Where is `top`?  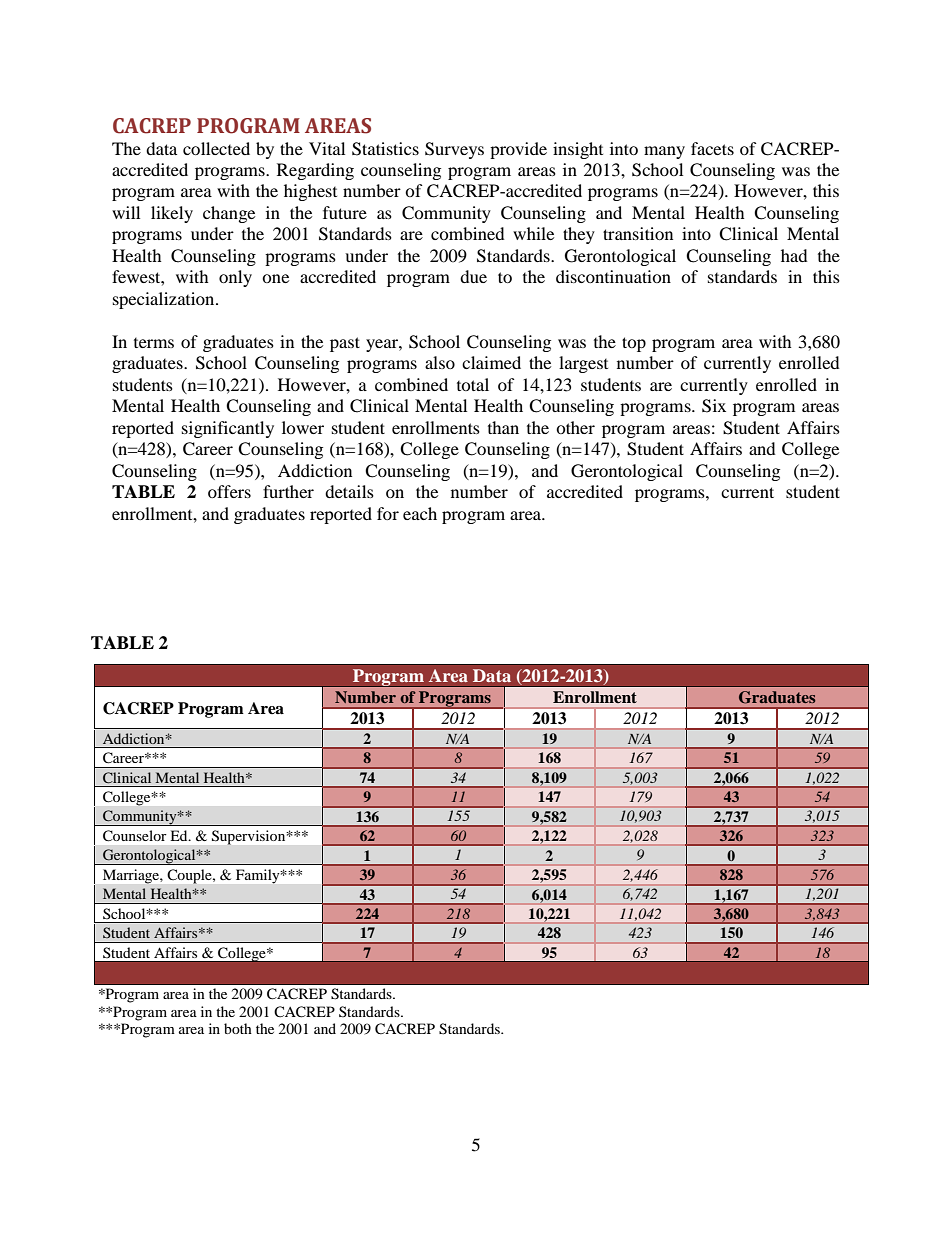
top is located at coordinates (634, 344).
